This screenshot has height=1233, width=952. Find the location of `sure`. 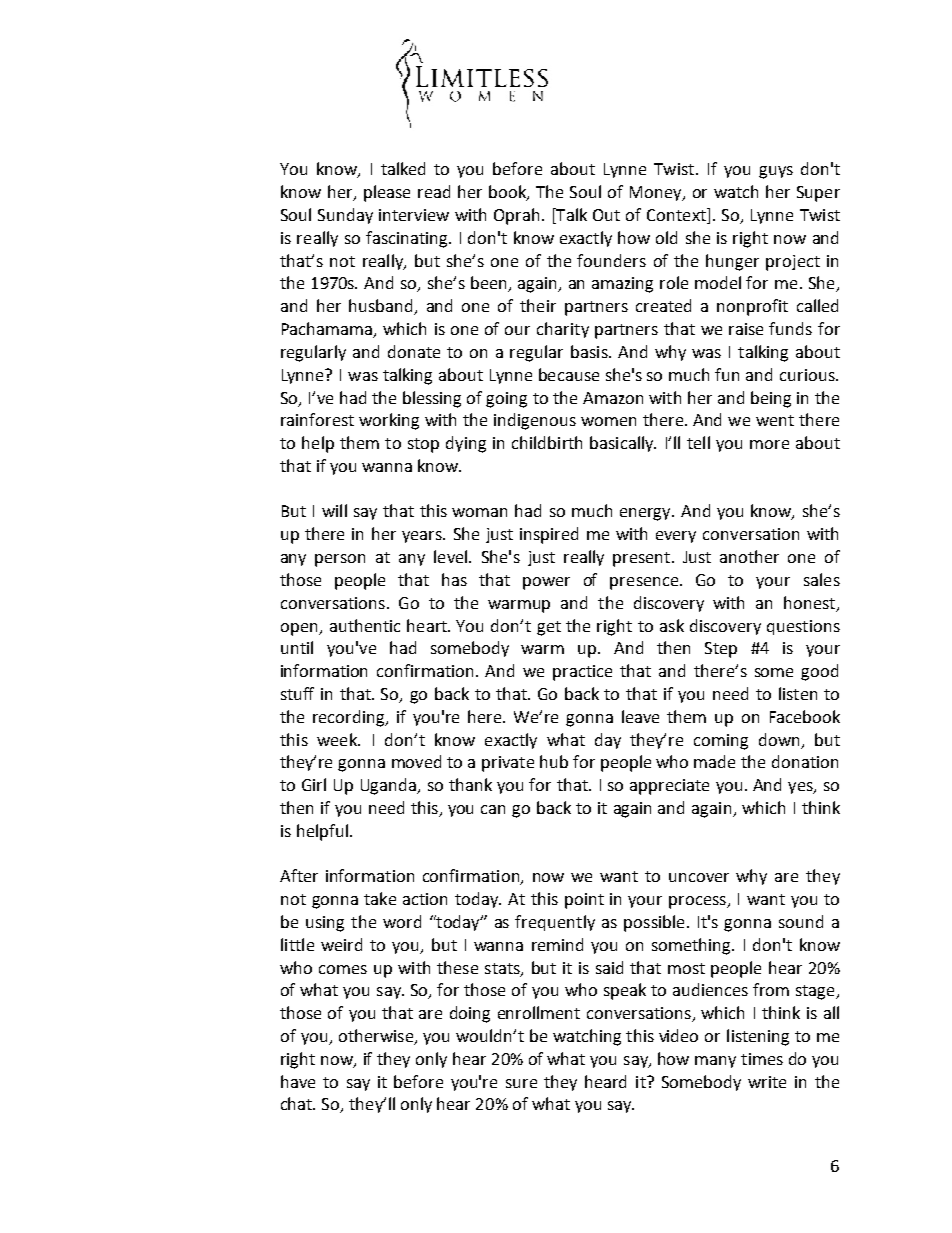

sure is located at coordinates (521, 1083).
